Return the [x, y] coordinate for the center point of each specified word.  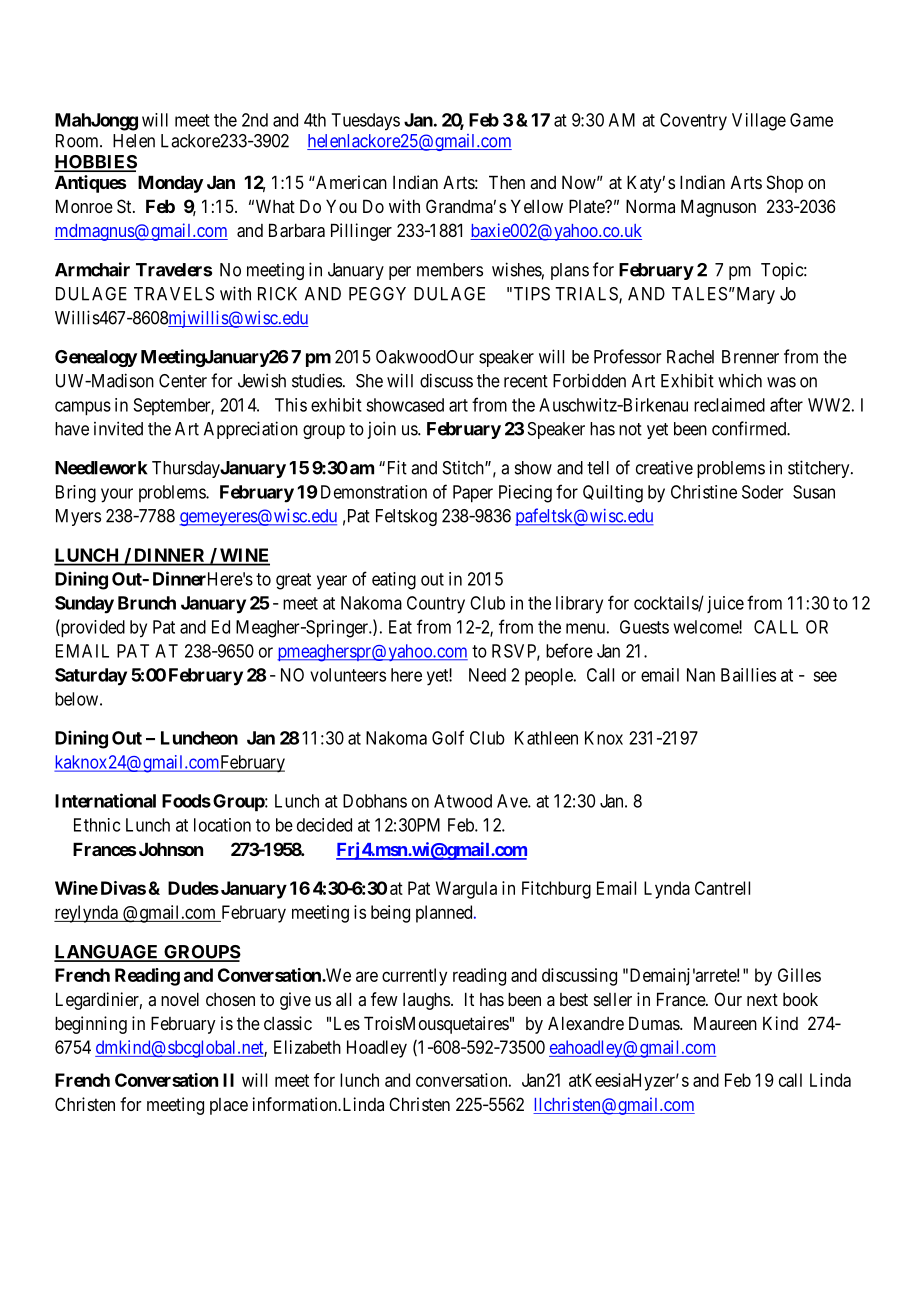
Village [759, 122]
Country [436, 605]
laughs [426, 1001]
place [229, 1106]
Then [507, 182]
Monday [170, 184]
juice [725, 604]
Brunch [147, 603]
